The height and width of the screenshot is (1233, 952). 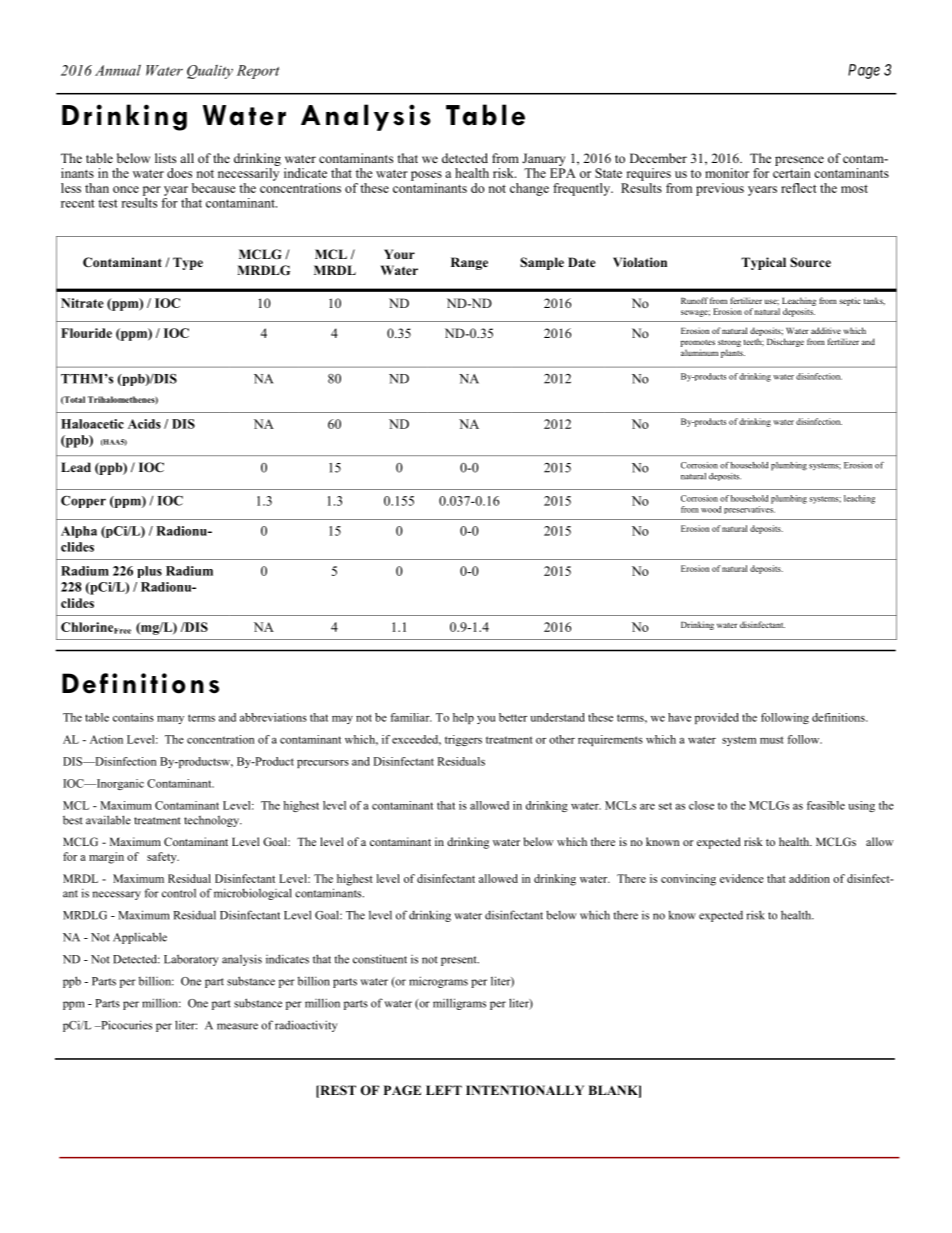 What do you see at coordinates (149, 572) in the screenshot?
I see `plus` at bounding box center [149, 572].
